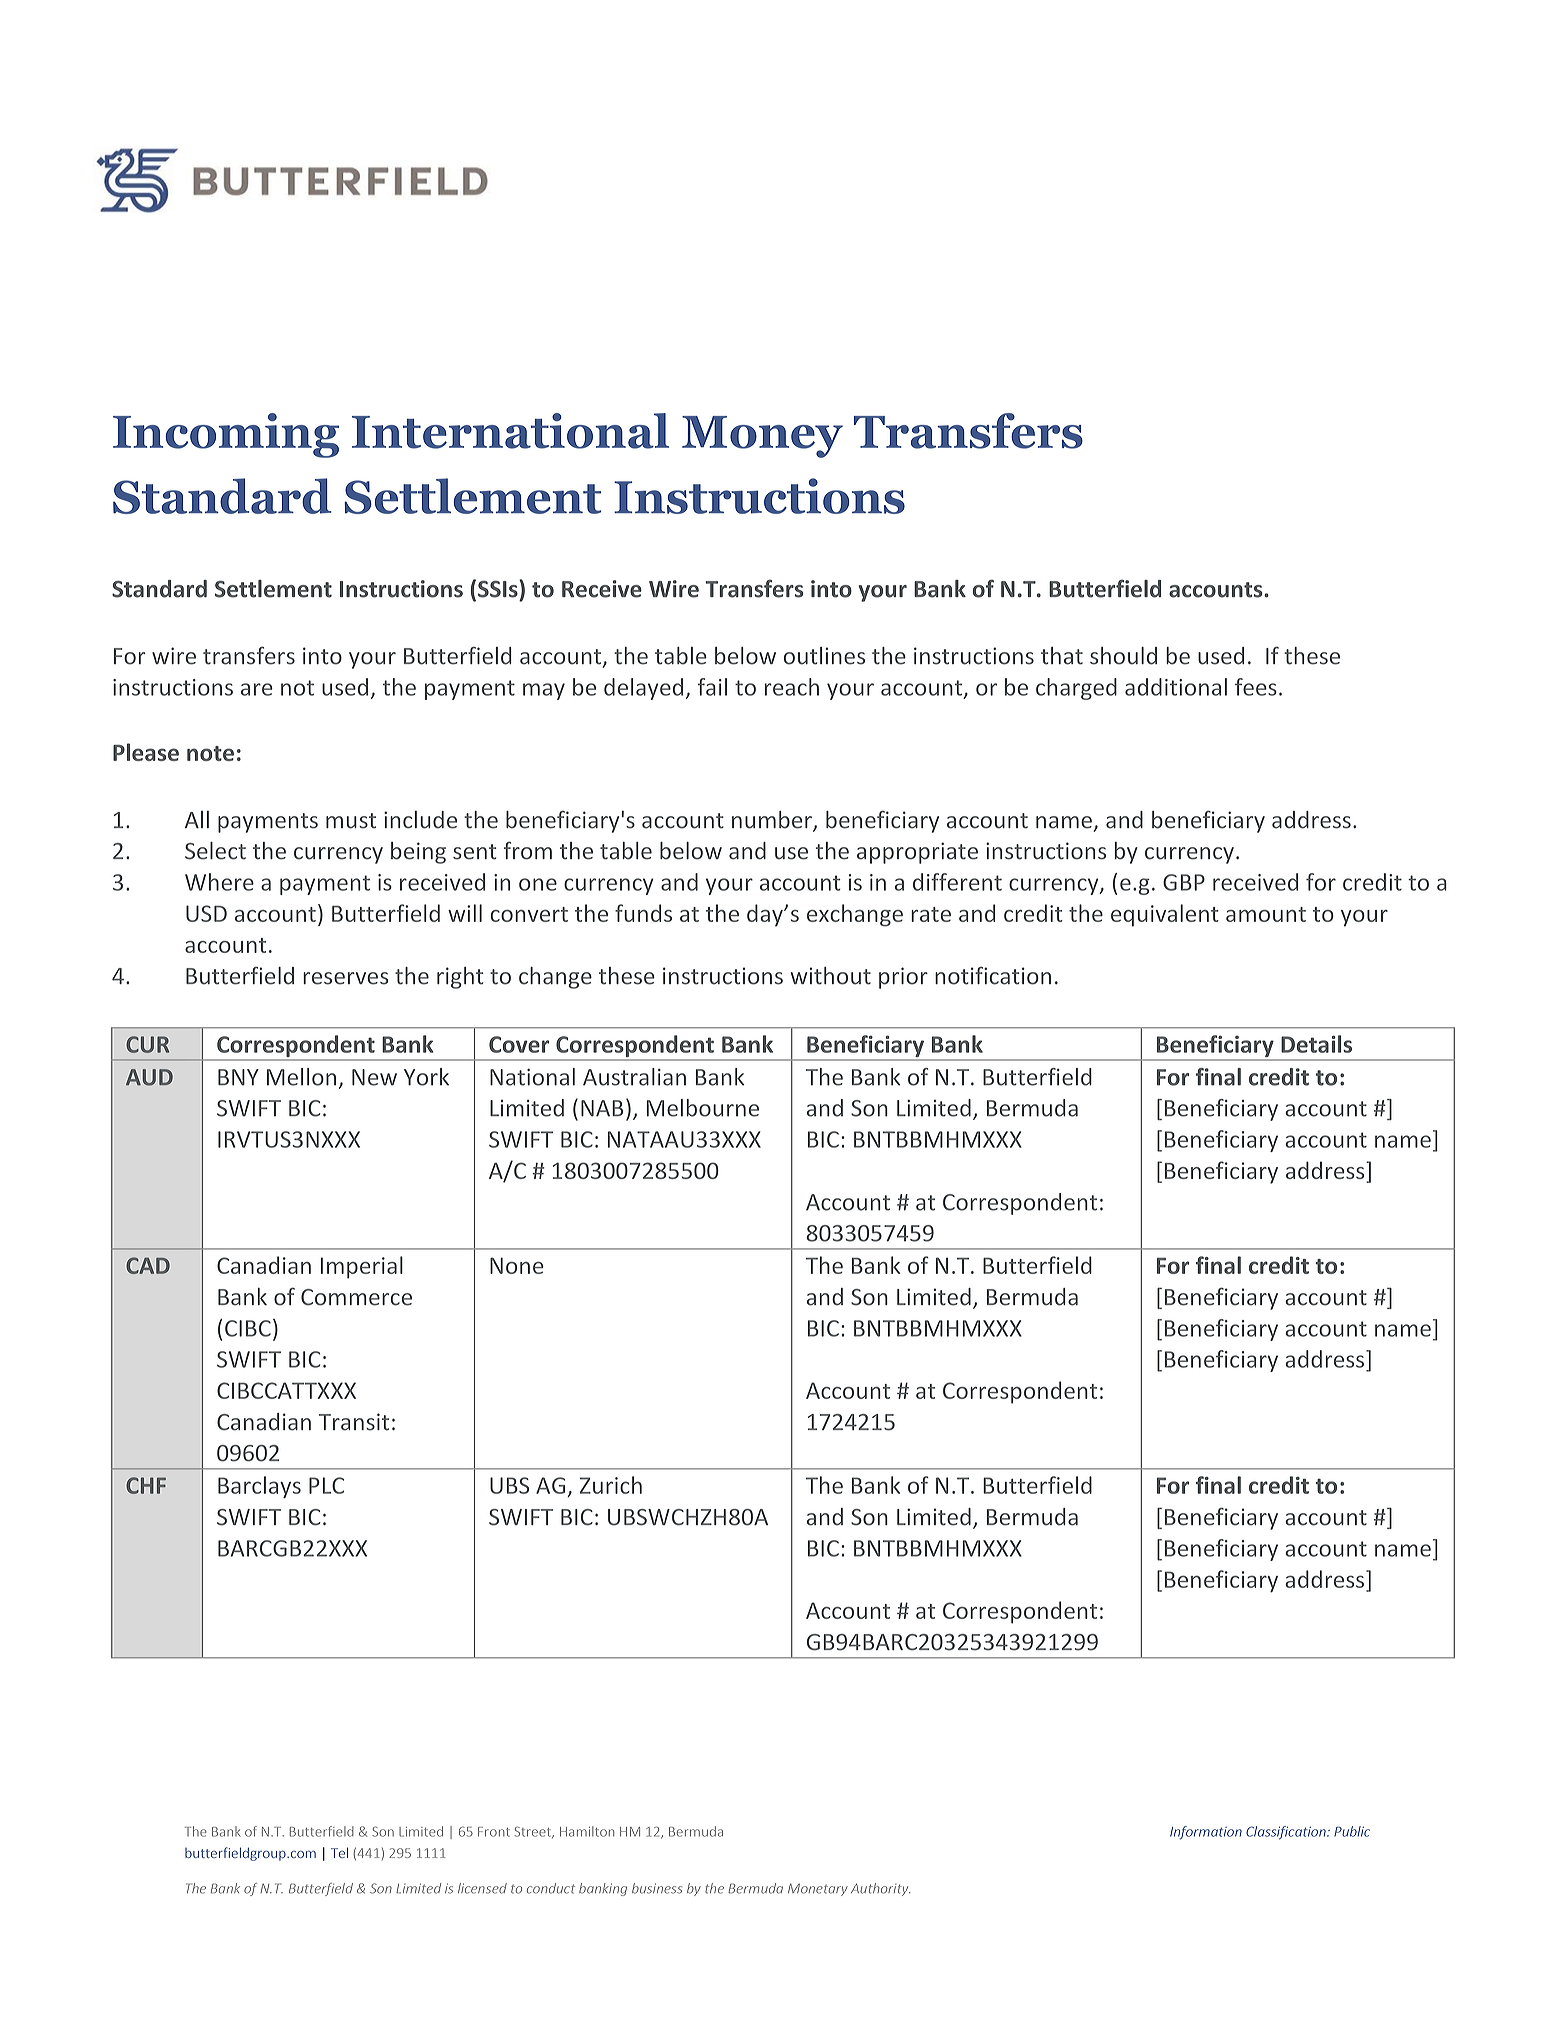 This page has width=1566, height=2027. Describe the element at coordinates (301, 1077) in the page. I see `Mellon` at that location.
